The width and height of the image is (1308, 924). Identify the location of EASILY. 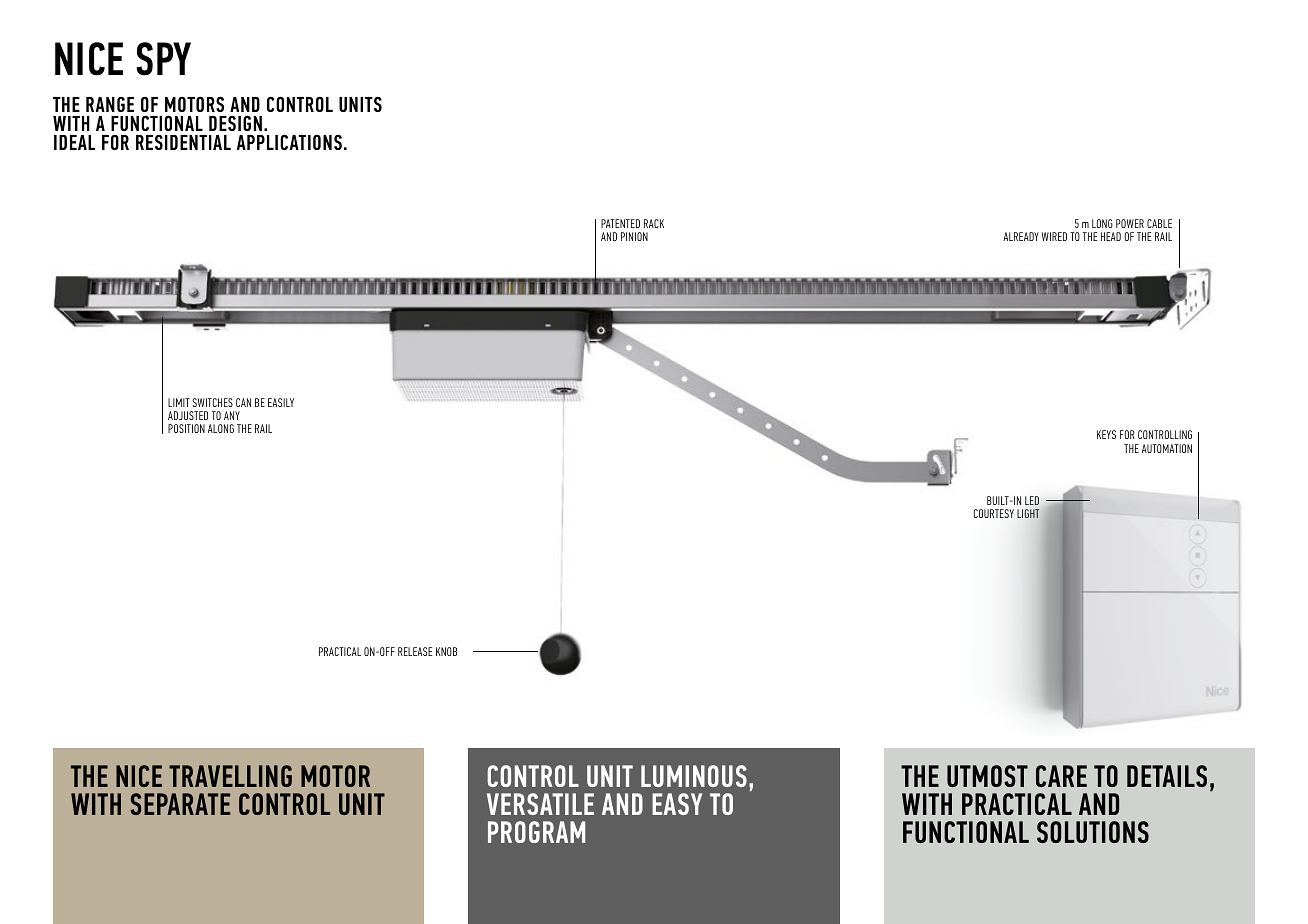
(281, 402).
